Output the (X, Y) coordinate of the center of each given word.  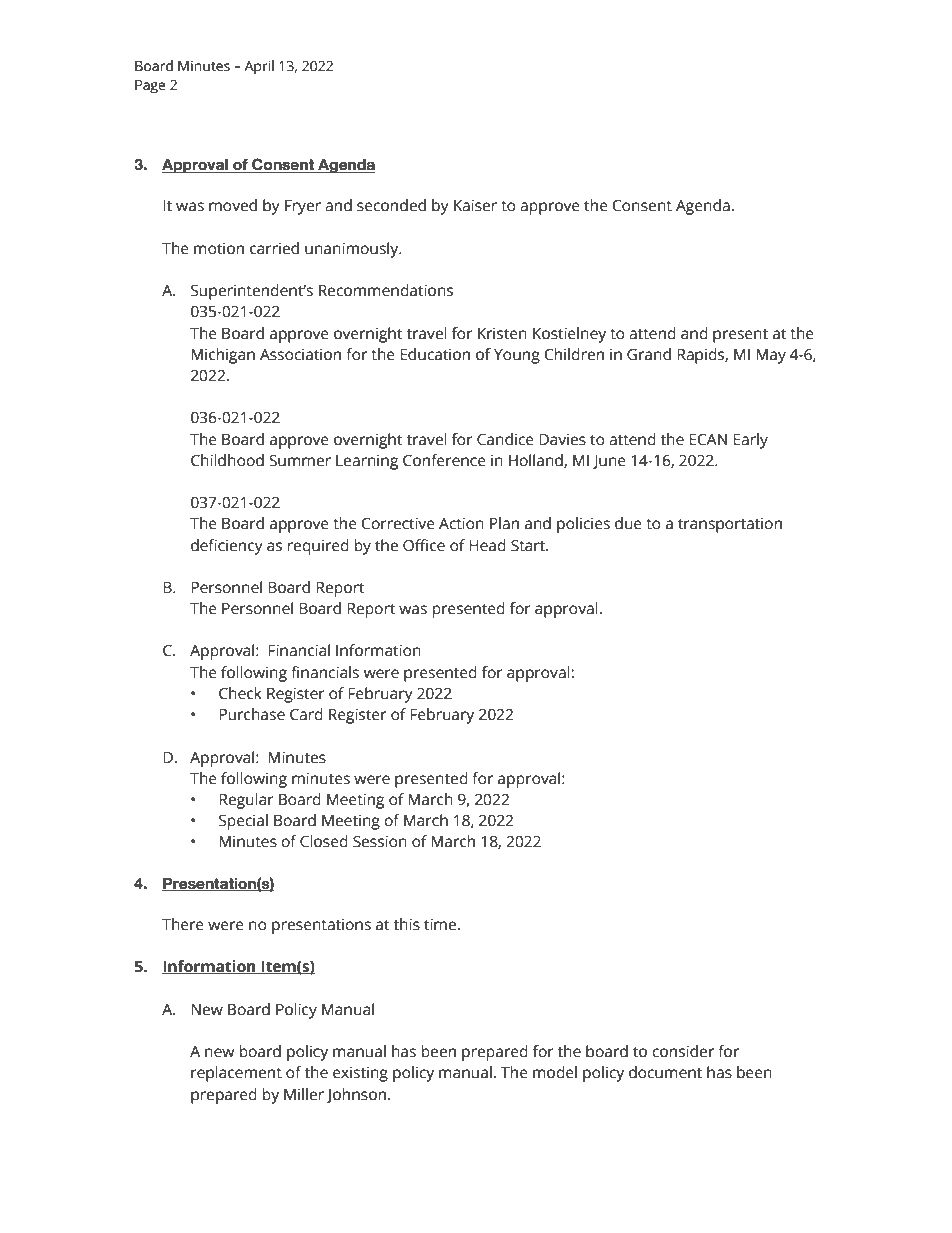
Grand (649, 354)
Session (380, 841)
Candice (505, 439)
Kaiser (475, 205)
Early (750, 441)
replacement (236, 1074)
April (259, 67)
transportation (730, 525)
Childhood (227, 460)
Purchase (252, 714)
